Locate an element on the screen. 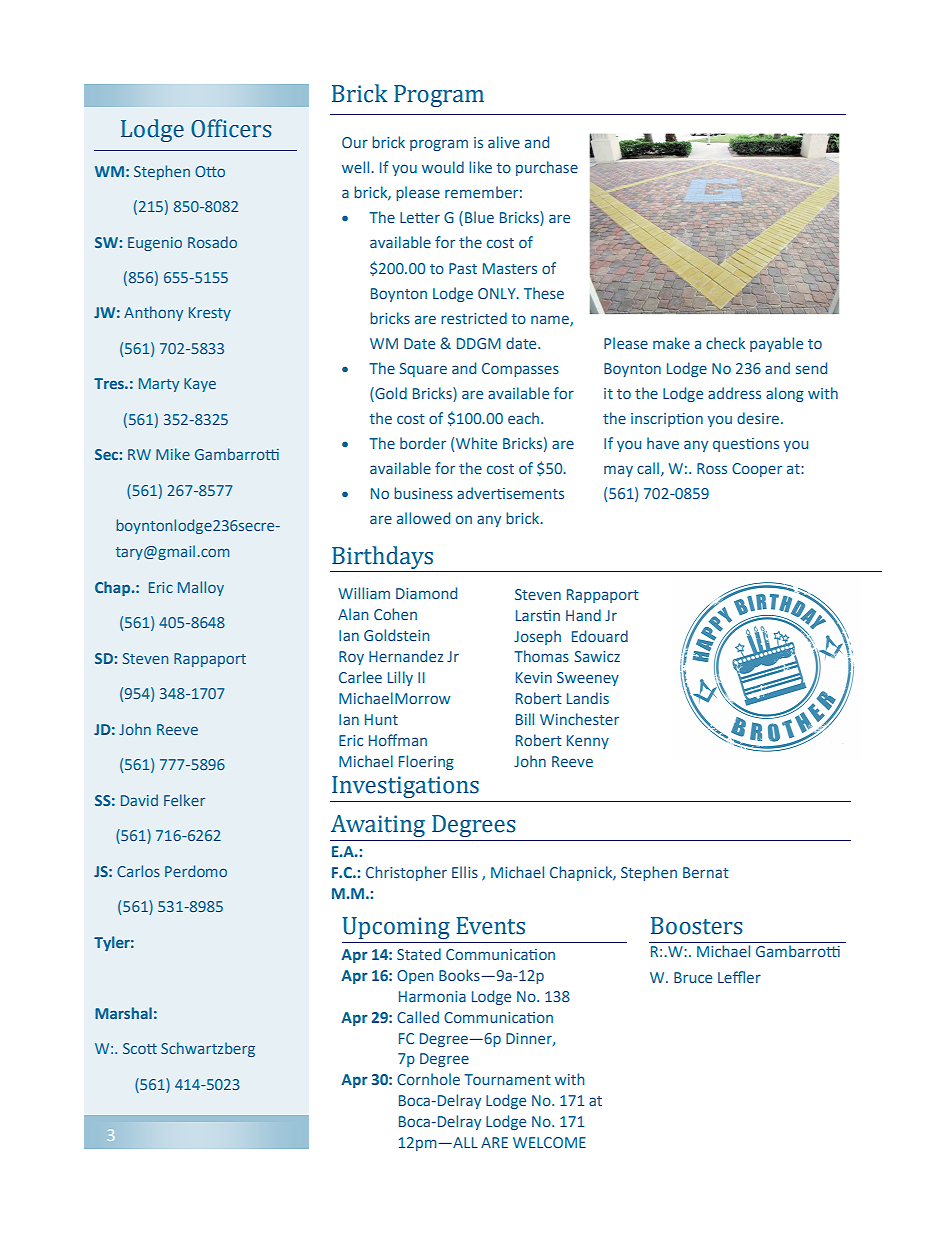 The height and width of the screenshot is (1233, 952). Malloy is located at coordinates (201, 588).
